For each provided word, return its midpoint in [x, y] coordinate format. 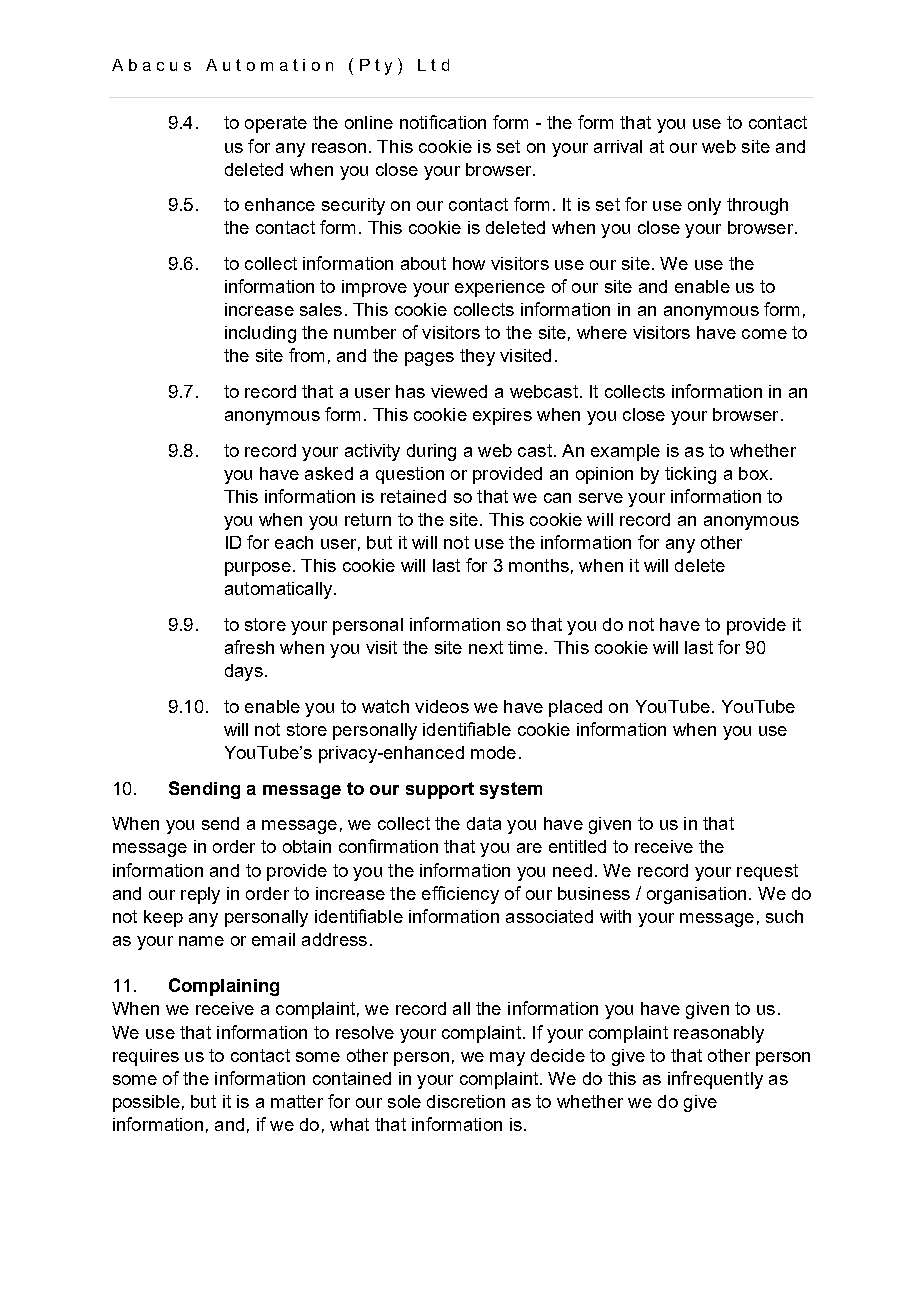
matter [297, 1101]
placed [575, 708]
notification [443, 122]
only [704, 206]
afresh [249, 647]
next [486, 647]
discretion [466, 1101]
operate [276, 124]
